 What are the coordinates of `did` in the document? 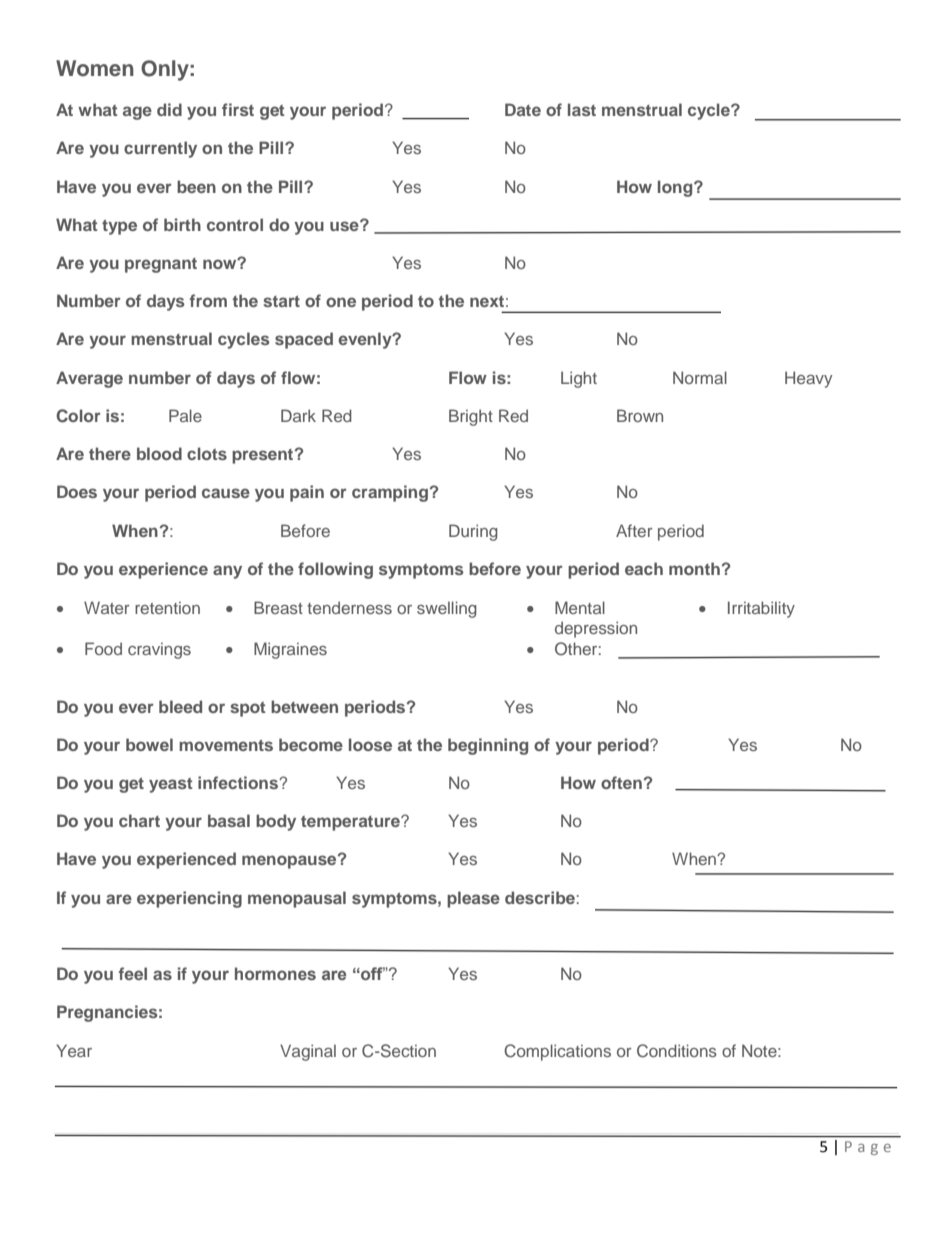 It's located at (169, 109).
